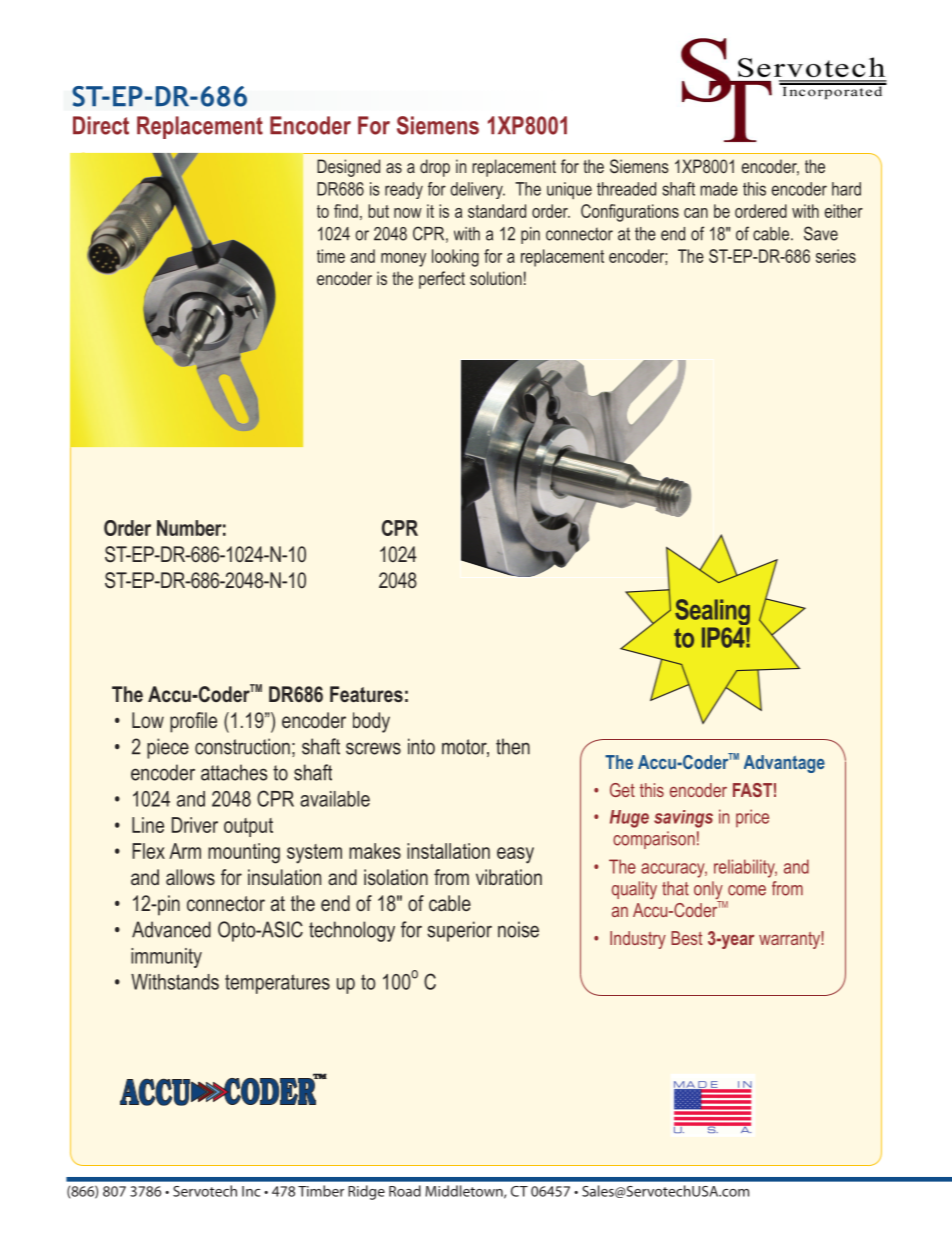 The image size is (952, 1233). What do you see at coordinates (435, 168) in the screenshot?
I see `drop` at bounding box center [435, 168].
